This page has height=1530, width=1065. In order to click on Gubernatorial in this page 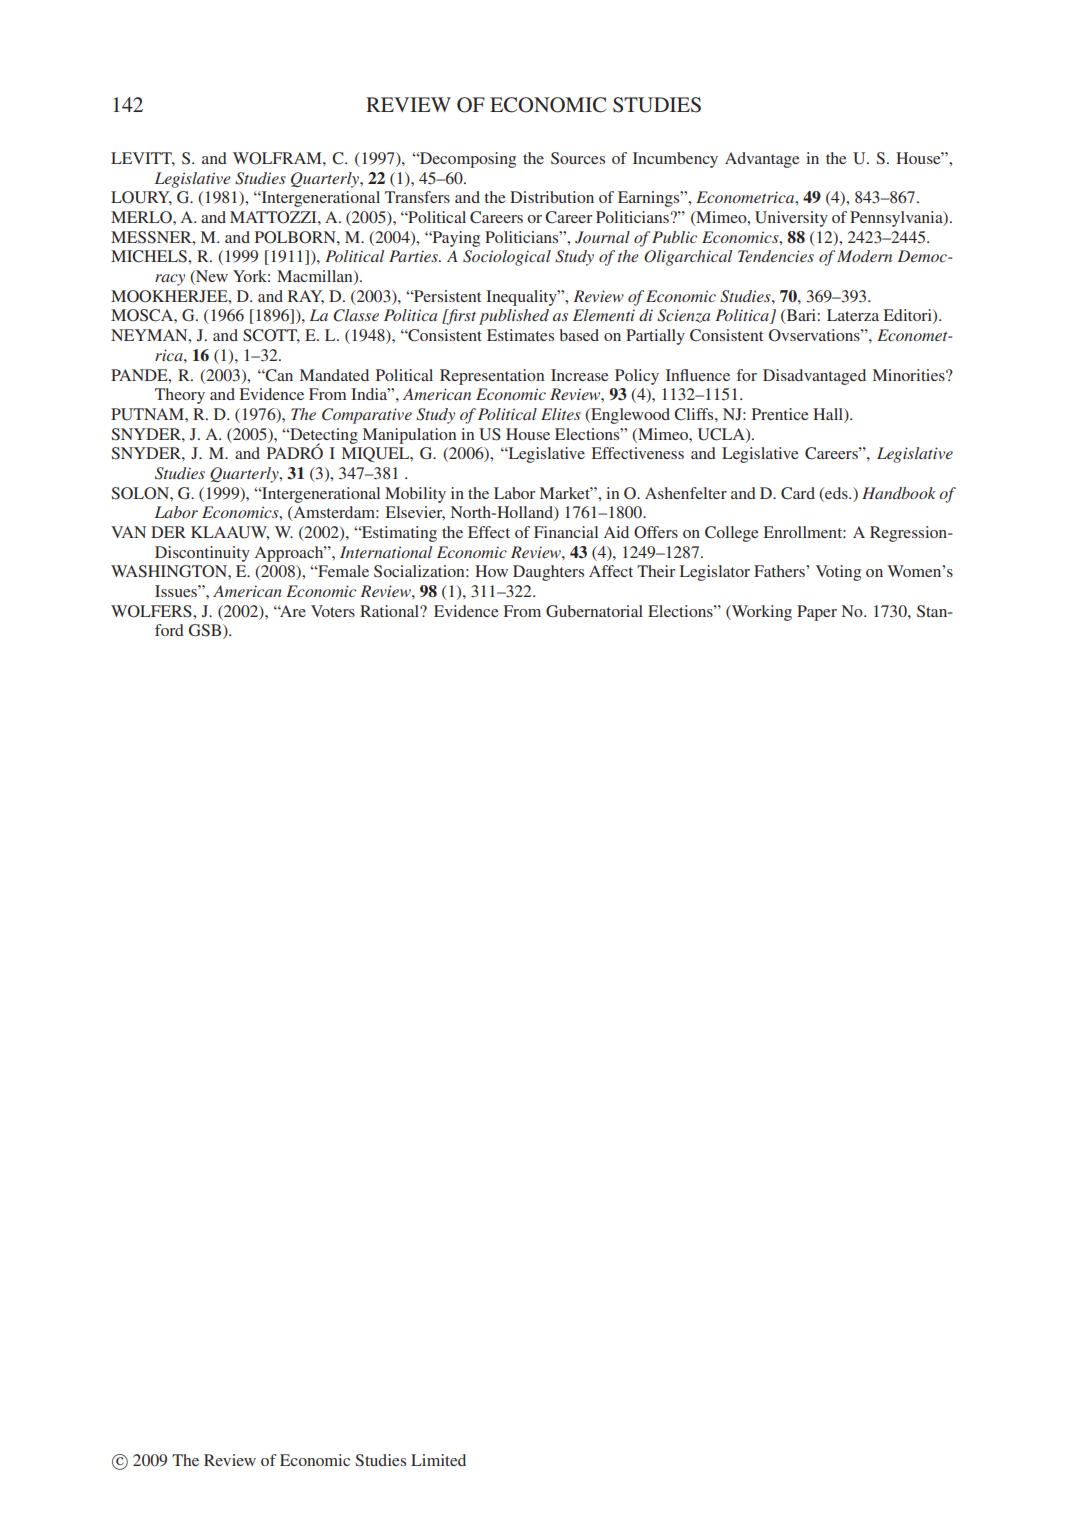, I will do `click(594, 611)`.
